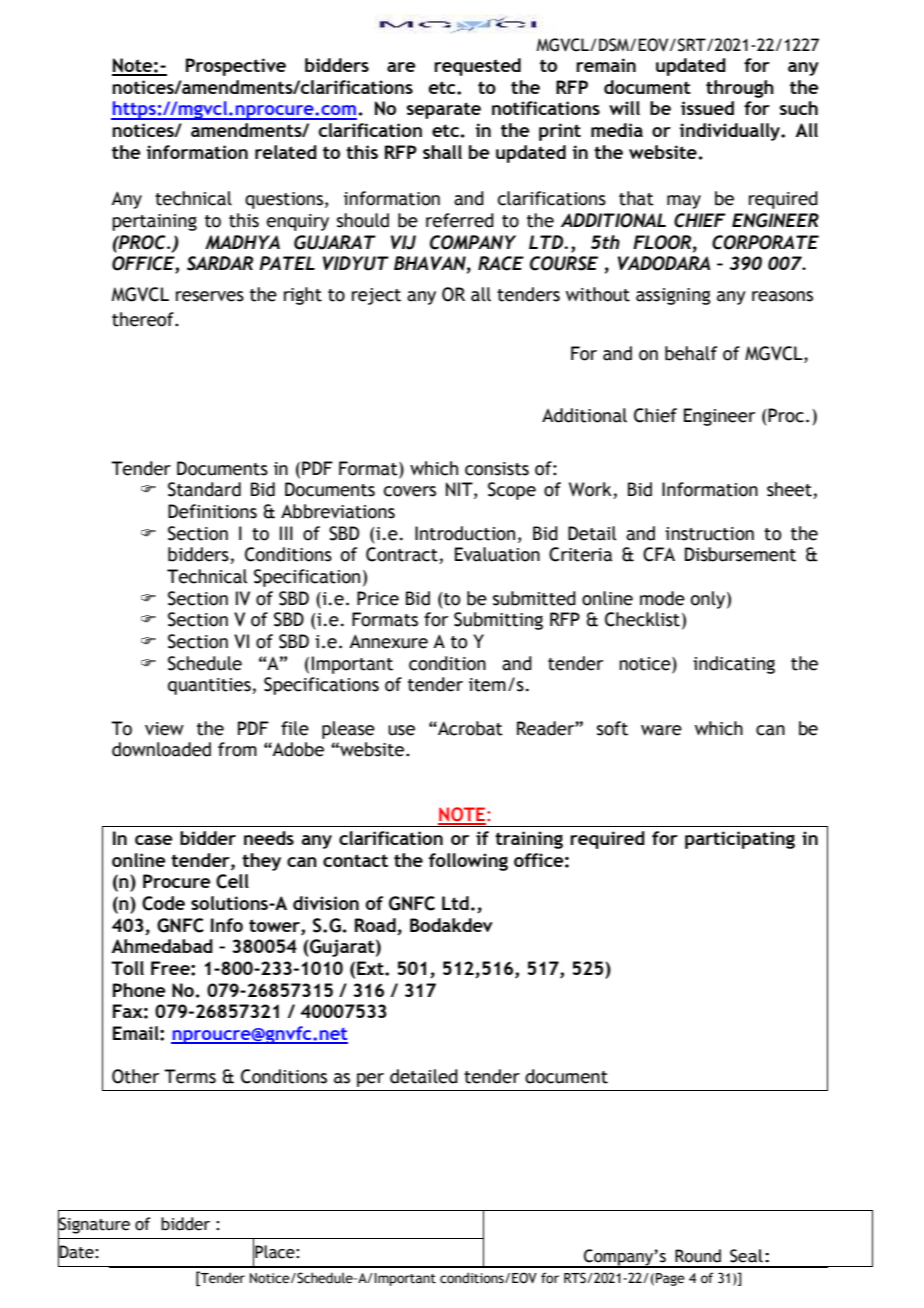  I want to click on case, so click(154, 840).
